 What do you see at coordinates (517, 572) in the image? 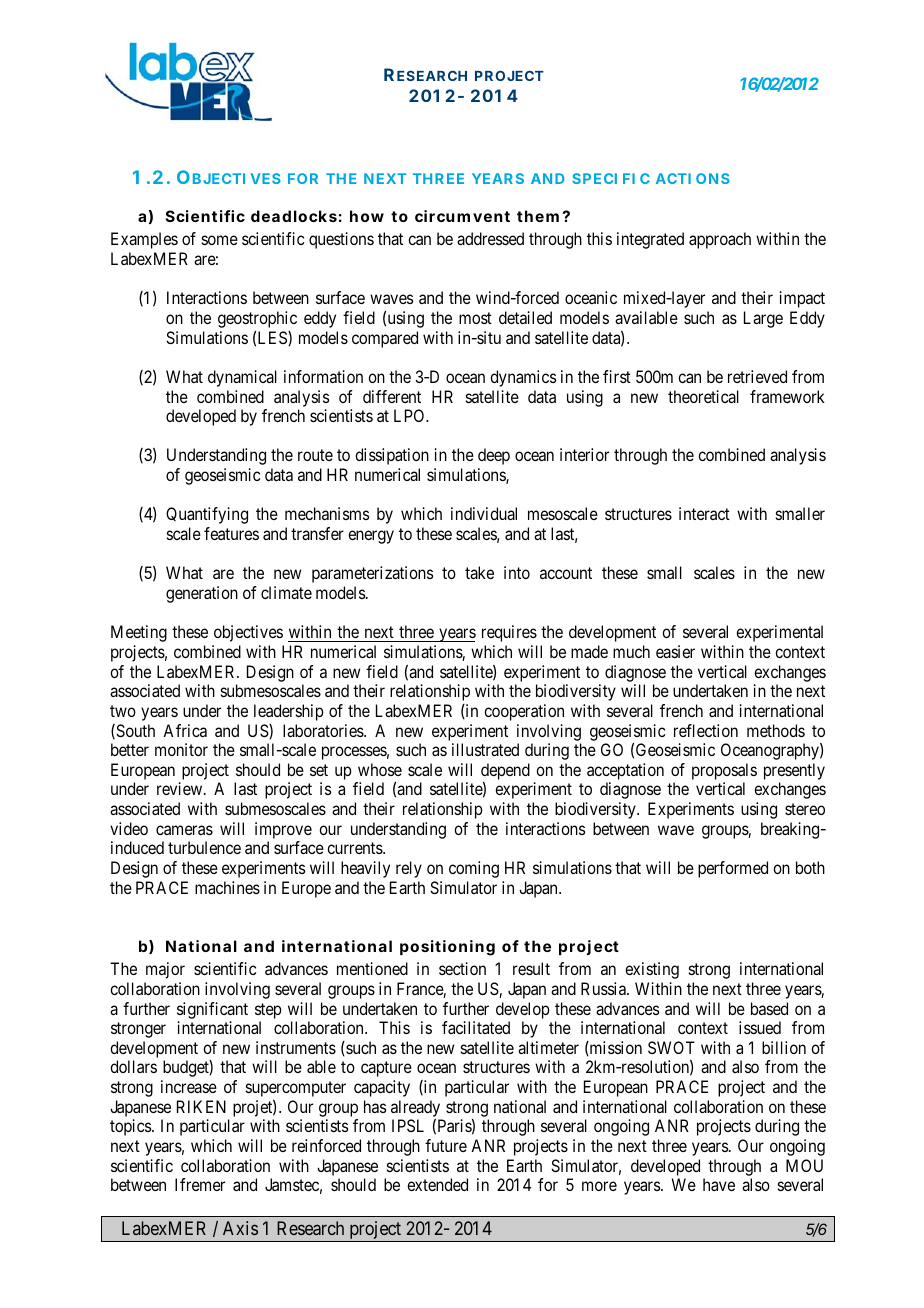
I see `into` at bounding box center [517, 572].
